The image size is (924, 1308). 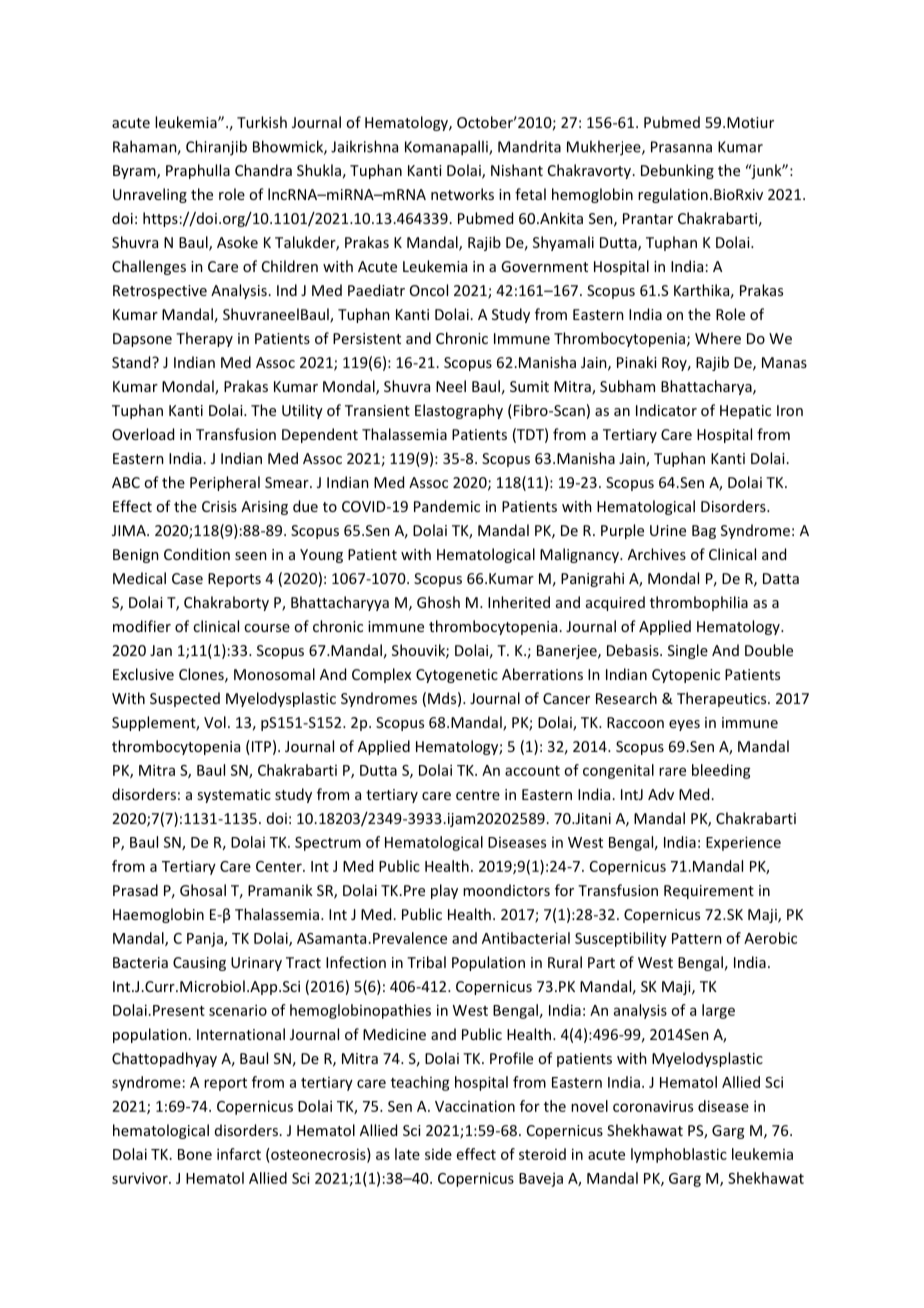 I want to click on networks, so click(x=462, y=194).
